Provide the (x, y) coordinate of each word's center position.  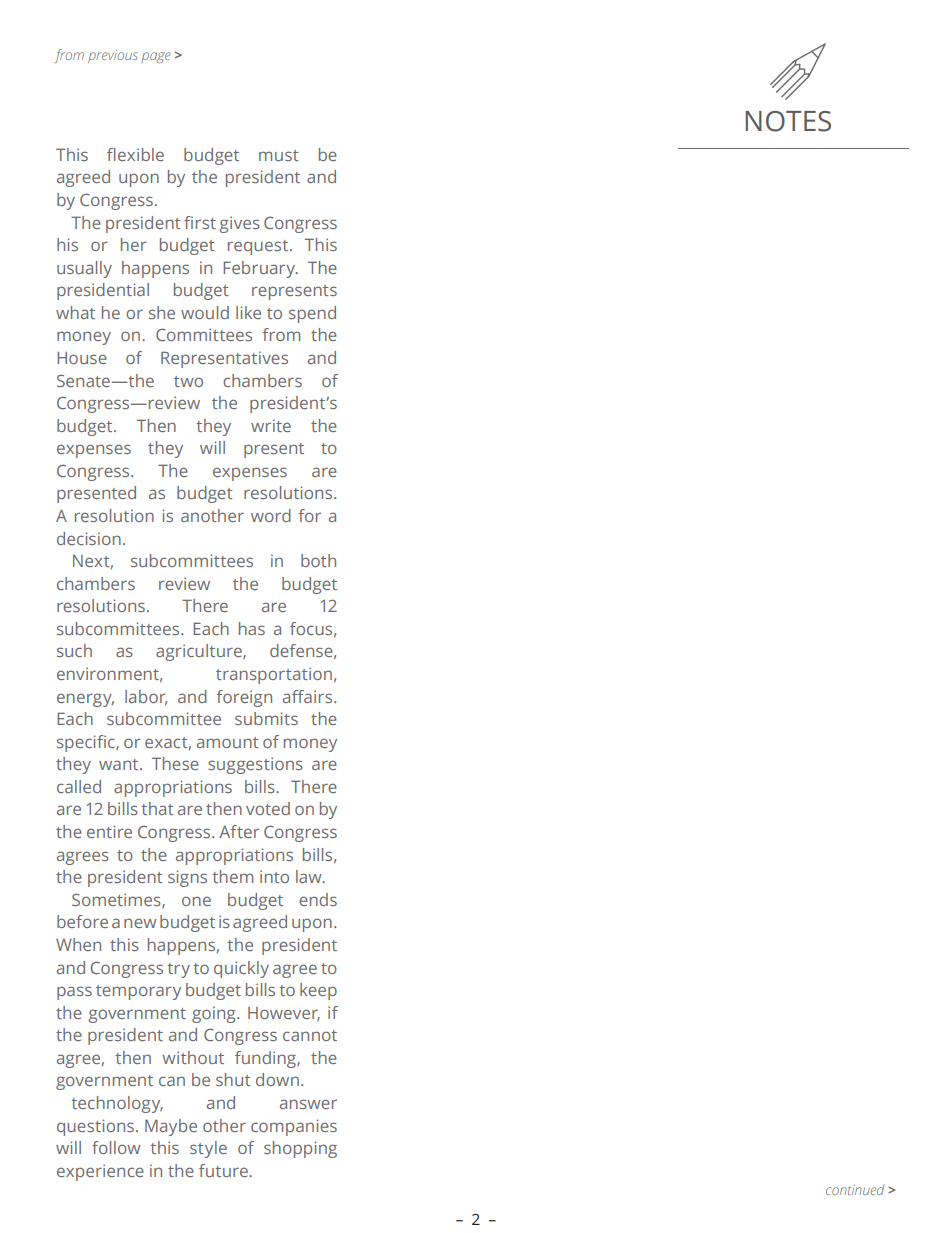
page (156, 57)
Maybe (171, 1127)
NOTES (788, 121)
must (279, 155)
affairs (309, 696)
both (318, 560)
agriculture (200, 652)
